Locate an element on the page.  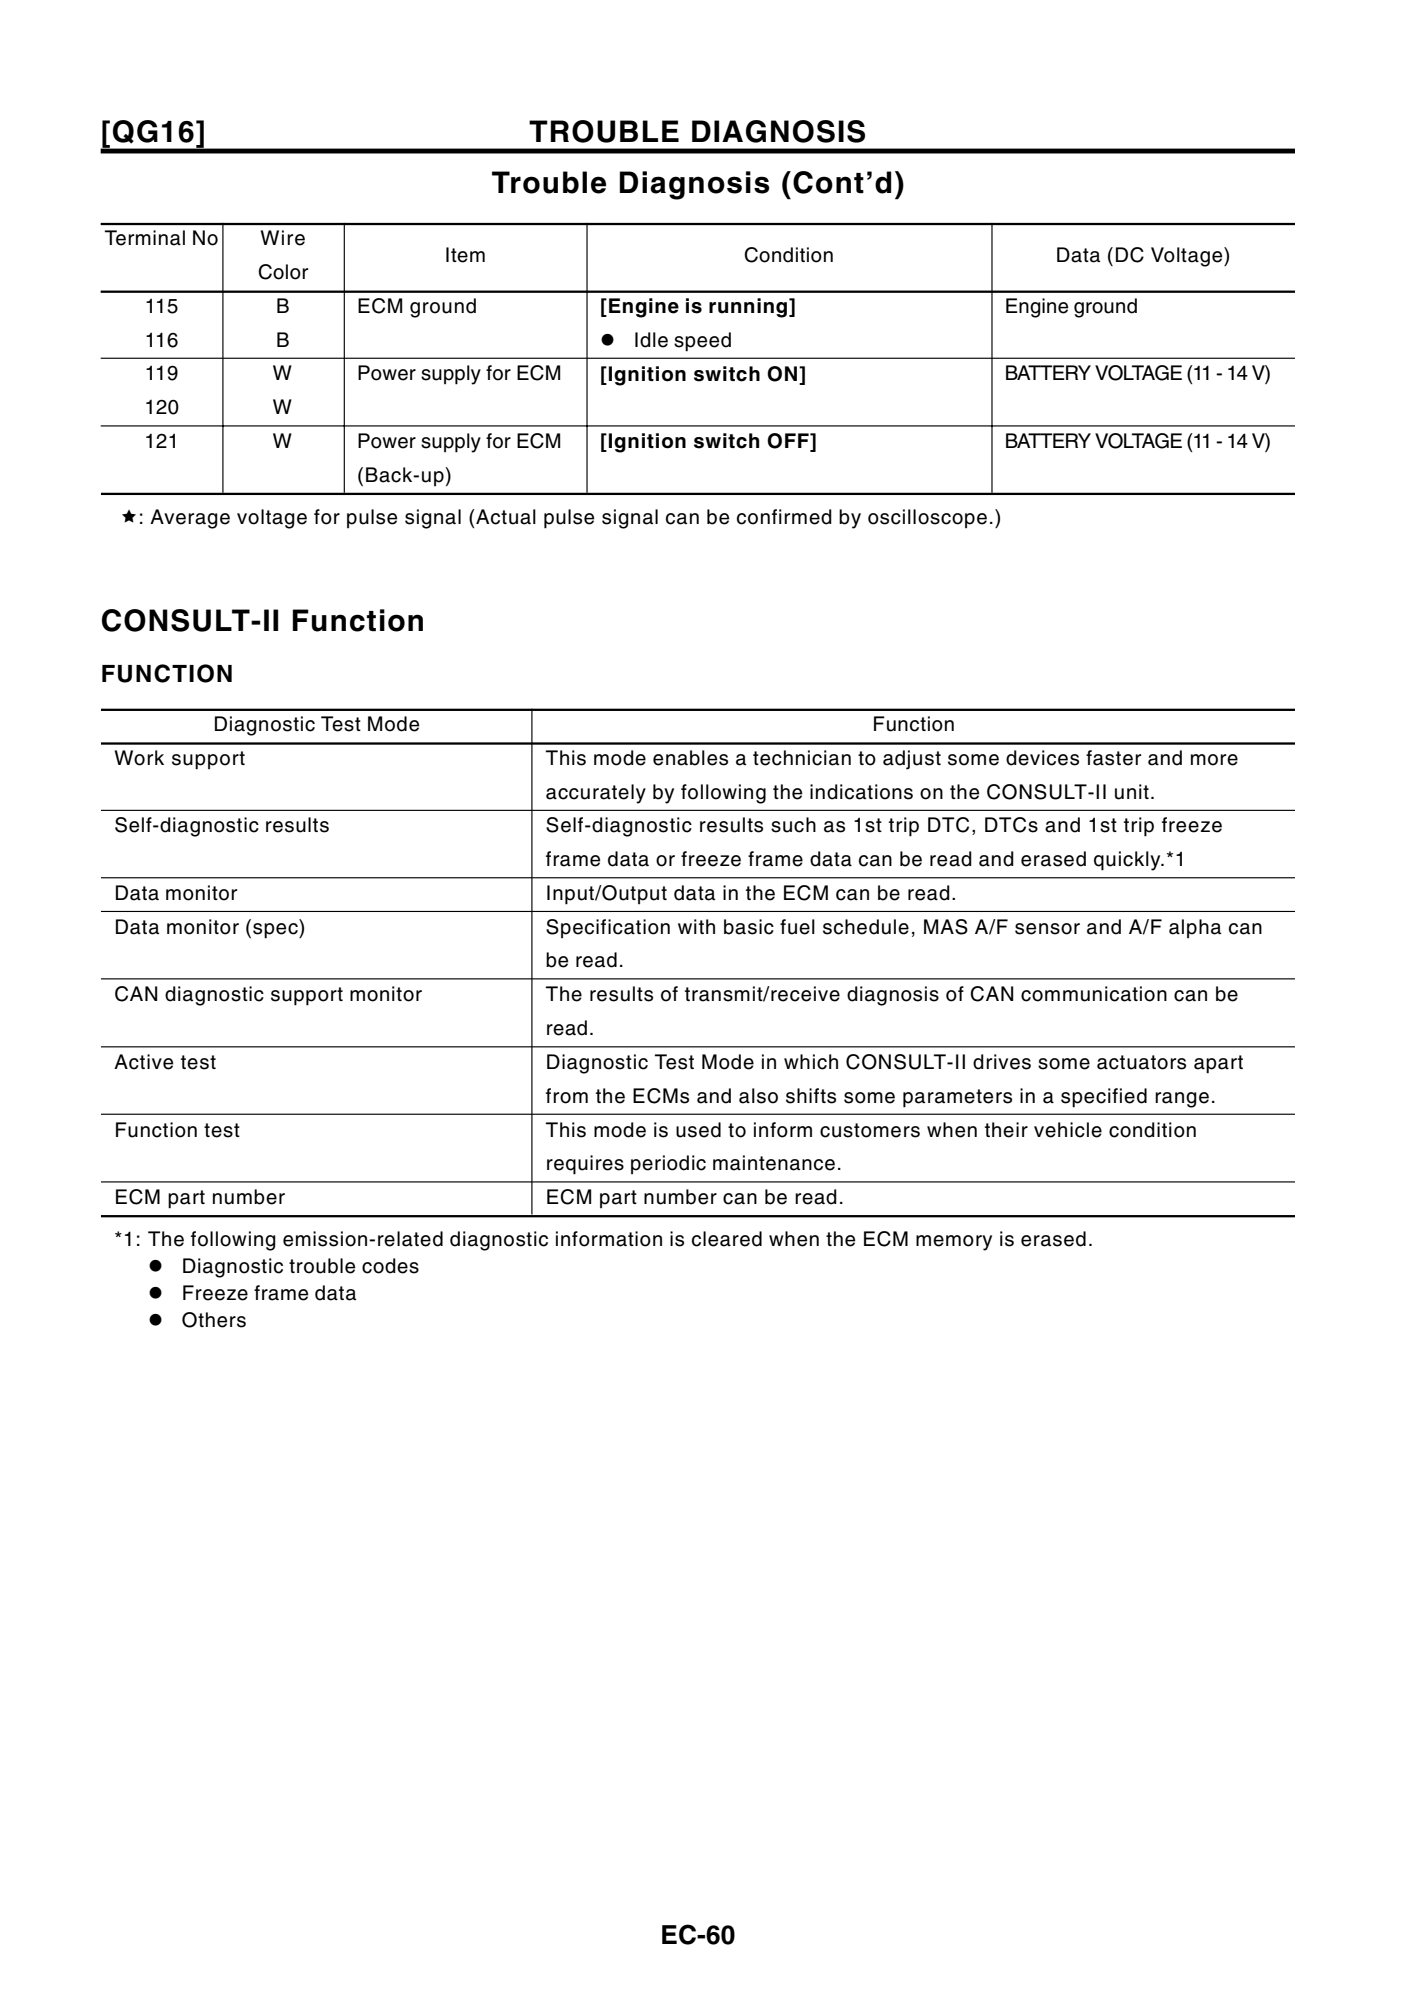
Idle is located at coordinates (651, 340).
